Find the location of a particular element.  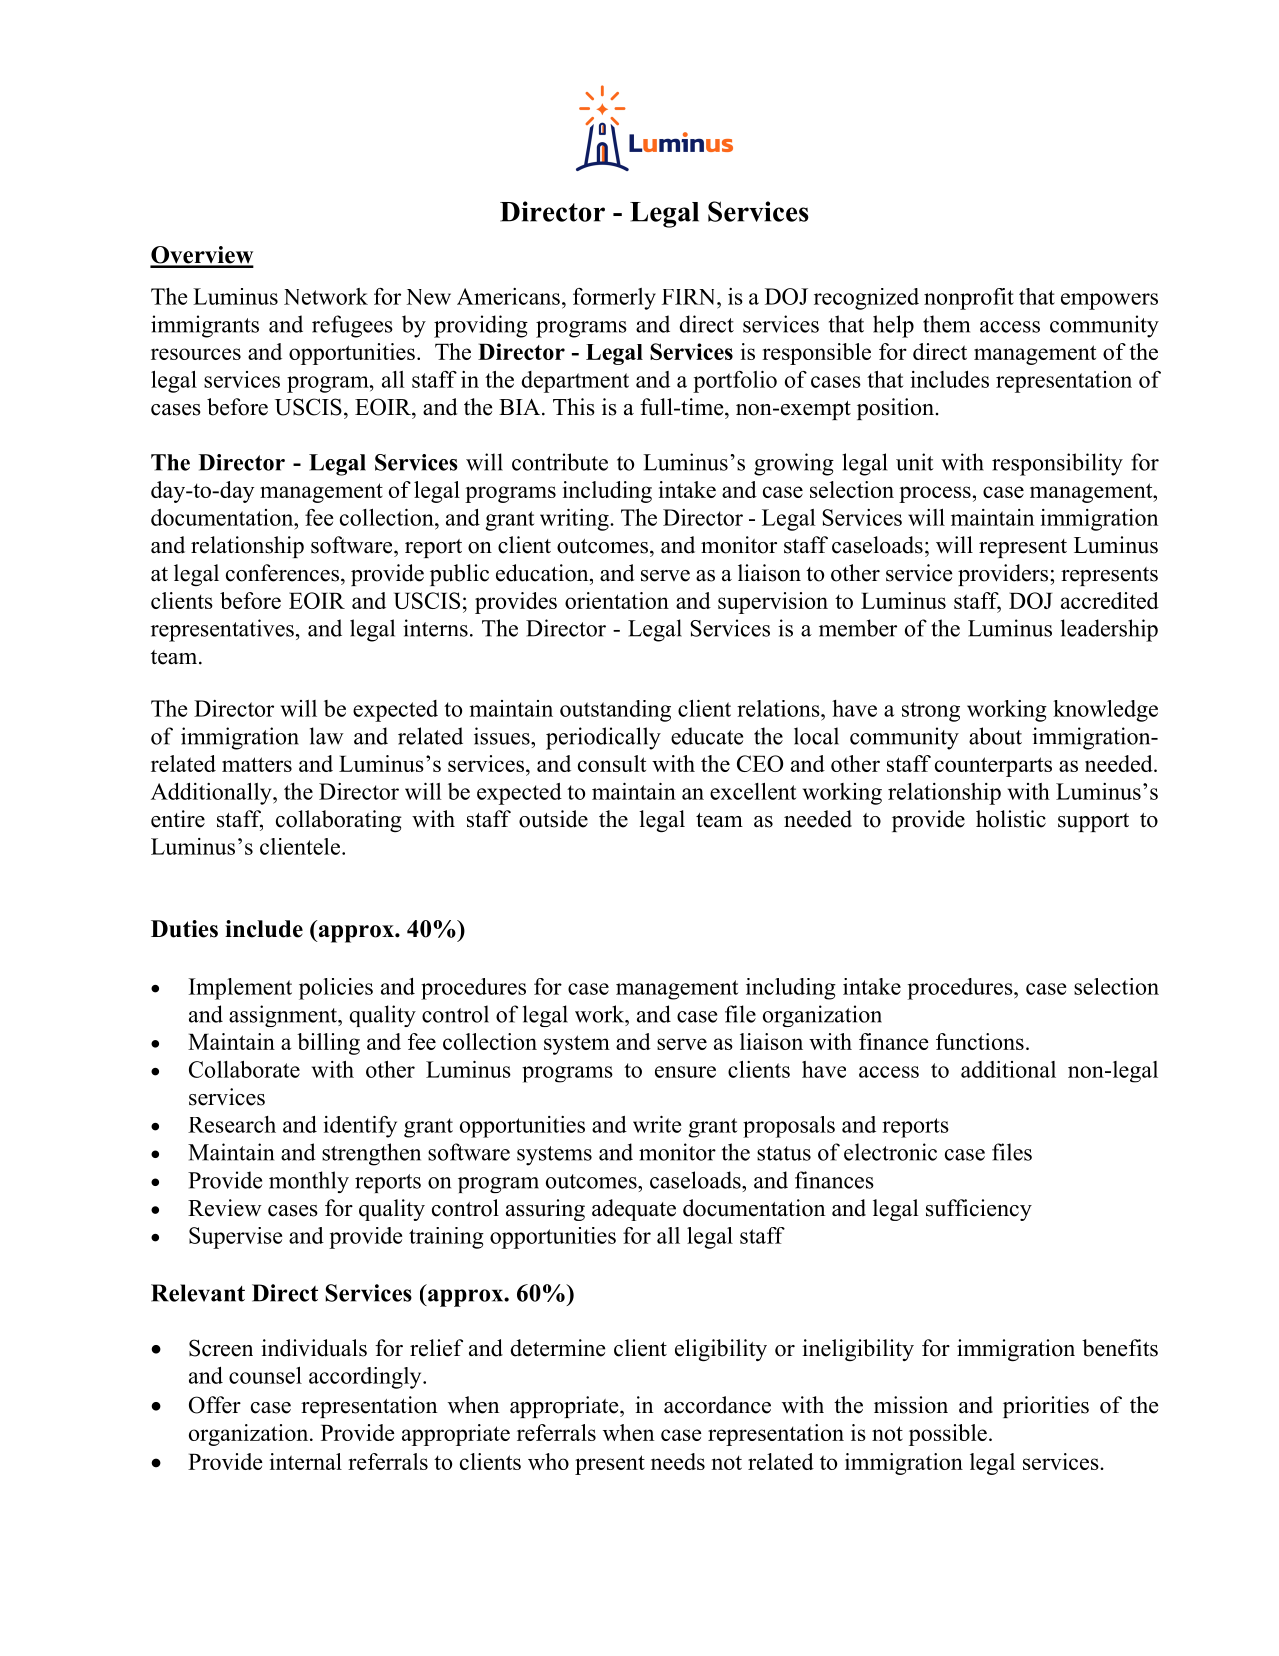

conferences is located at coordinates (282, 573).
